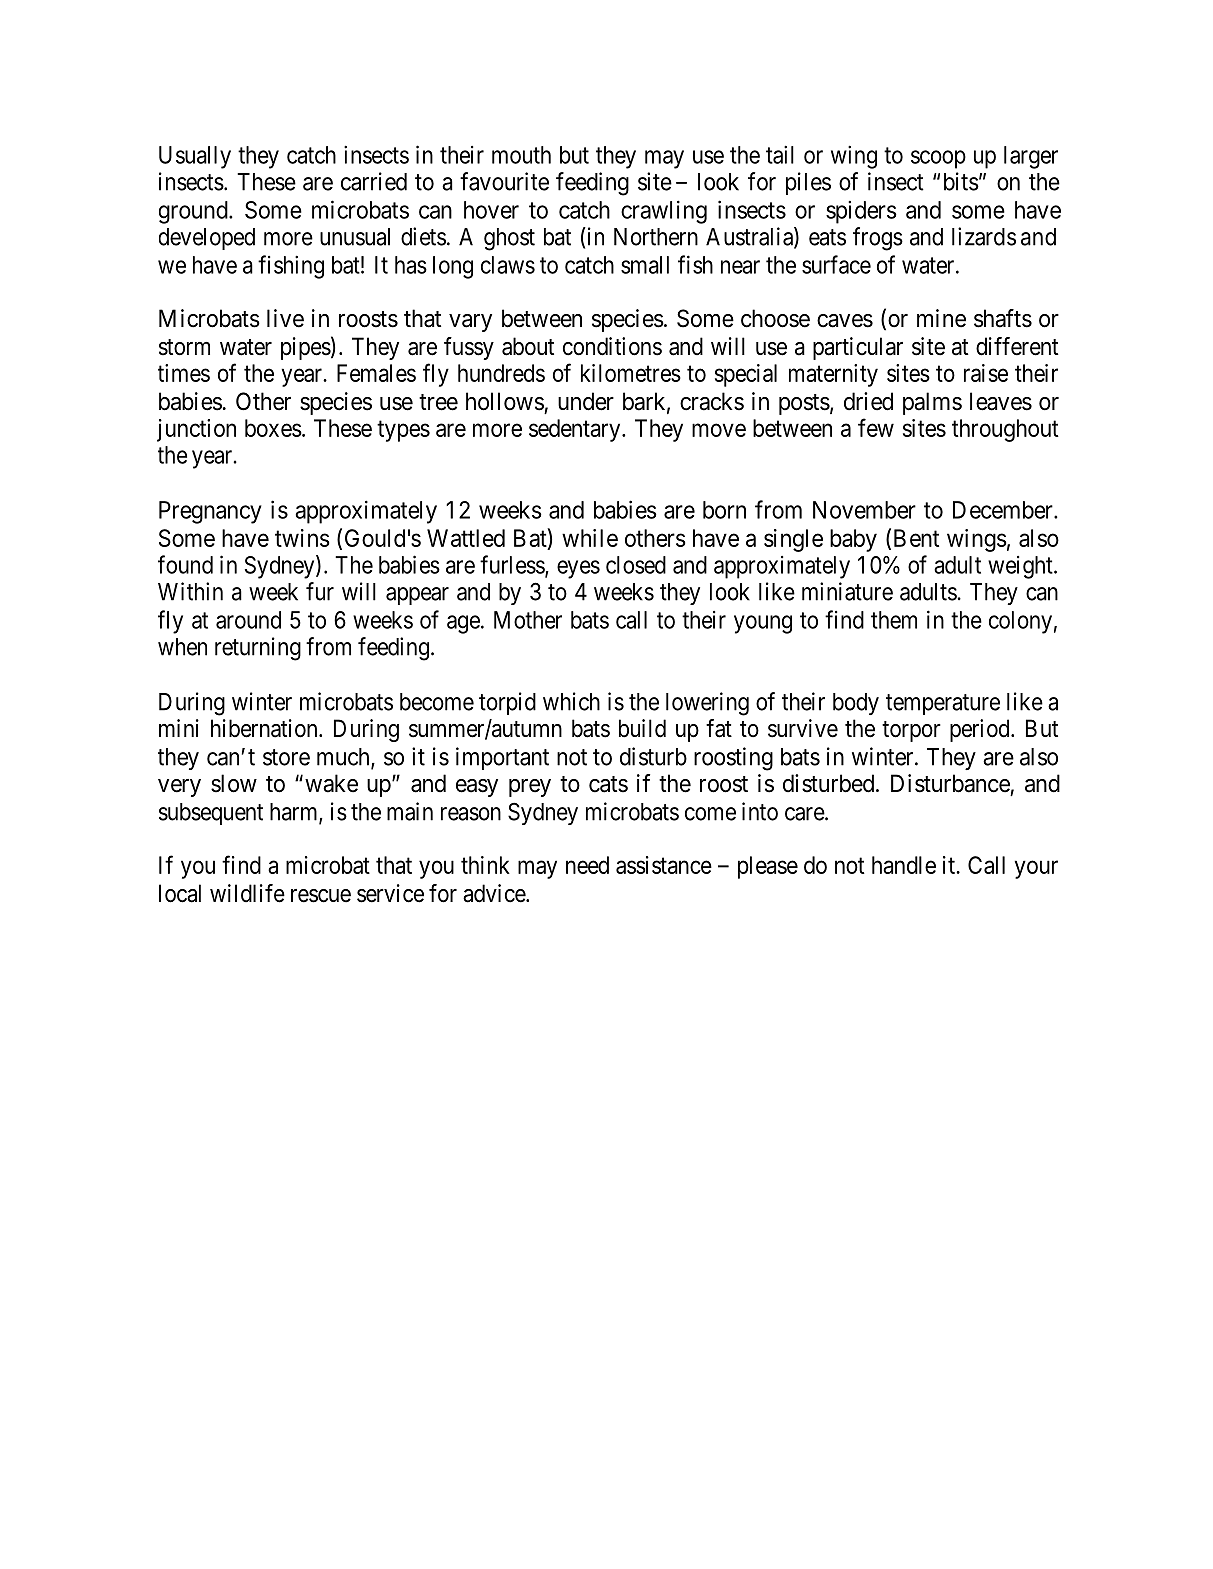 Image resolution: width=1213 pixels, height=1569 pixels. What do you see at coordinates (587, 865) in the image?
I see `need` at bounding box center [587, 865].
